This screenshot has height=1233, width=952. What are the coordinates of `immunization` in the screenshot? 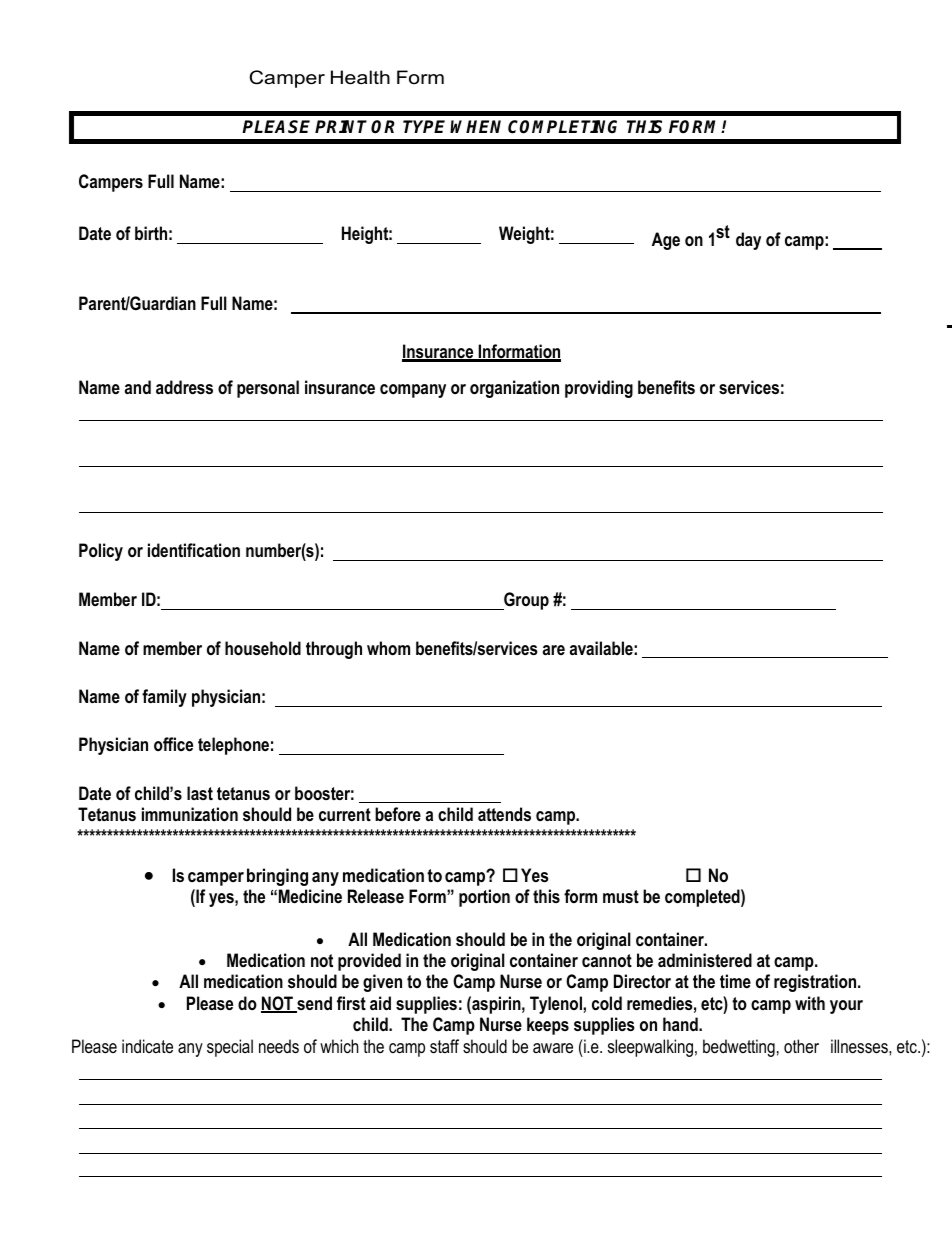 It's located at (190, 814).
